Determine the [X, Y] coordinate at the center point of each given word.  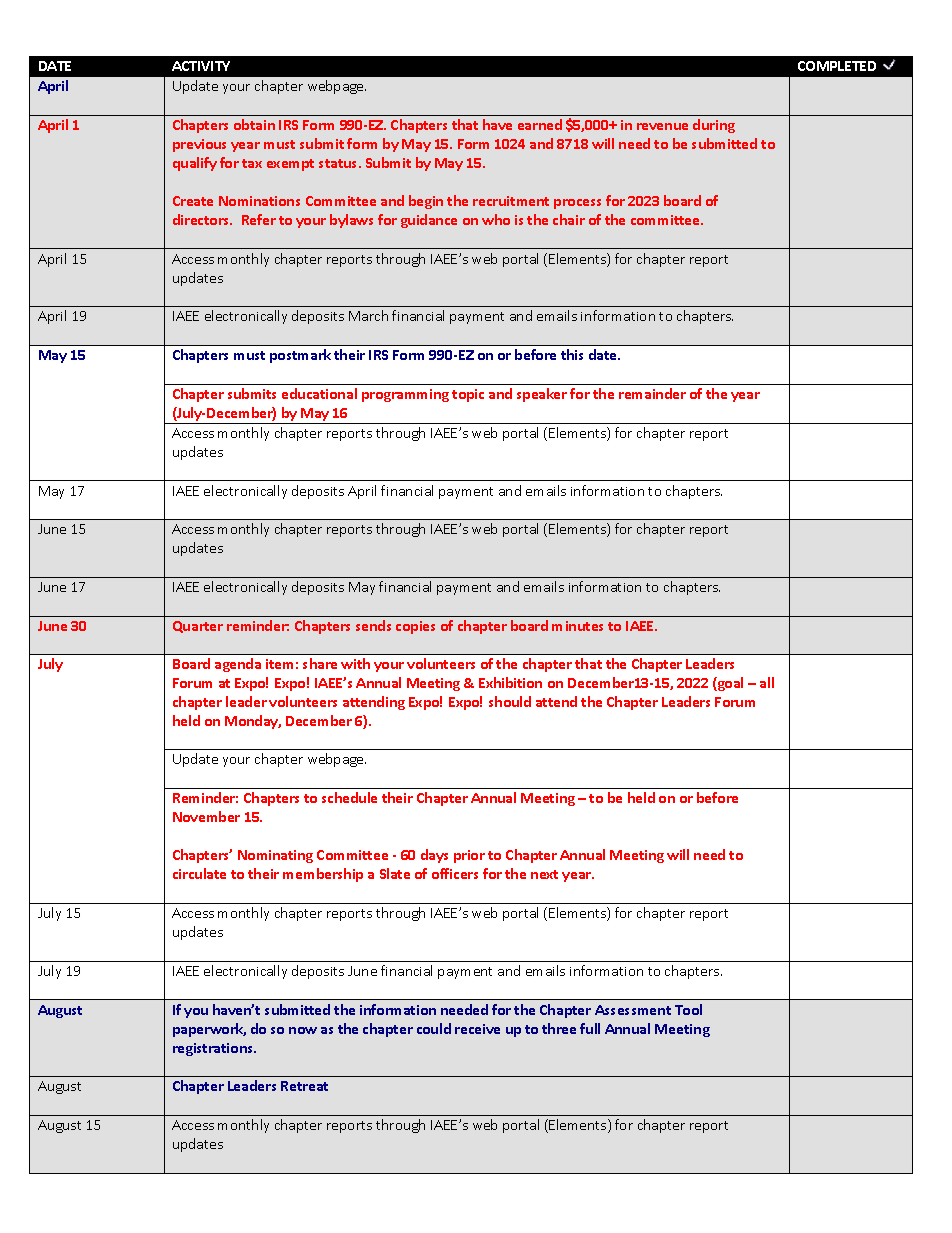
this [572, 354]
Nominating [275, 856]
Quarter [198, 627]
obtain [254, 124]
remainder [652, 393]
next [544, 874]
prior [469, 856]
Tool [688, 1009]
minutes [577, 626]
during [714, 126]
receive [477, 1029]
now [303, 1030]
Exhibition [510, 682]
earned [540, 124]
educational [319, 393]
